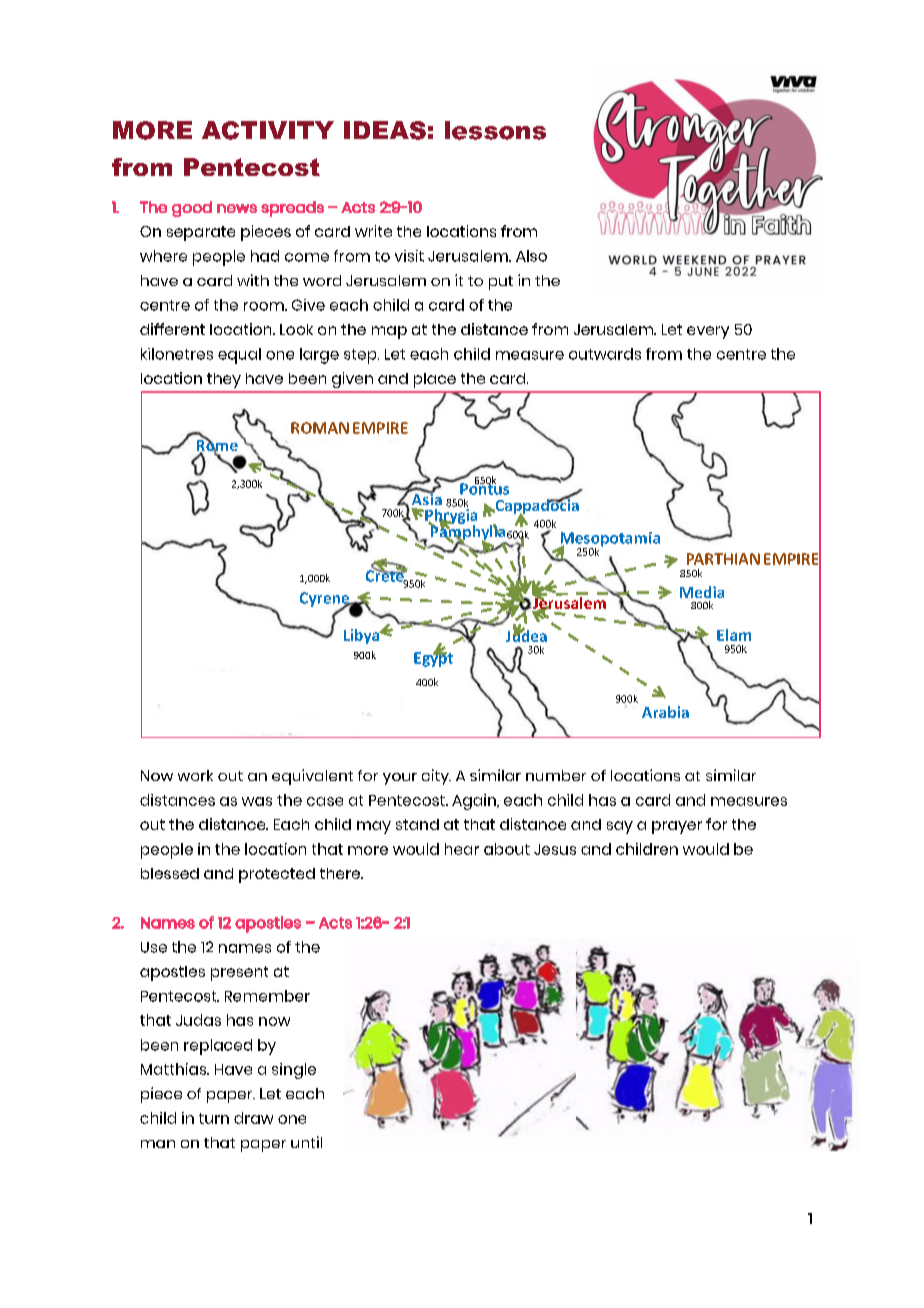 The image size is (924, 1308). I want to click on lessons, so click(495, 130).
